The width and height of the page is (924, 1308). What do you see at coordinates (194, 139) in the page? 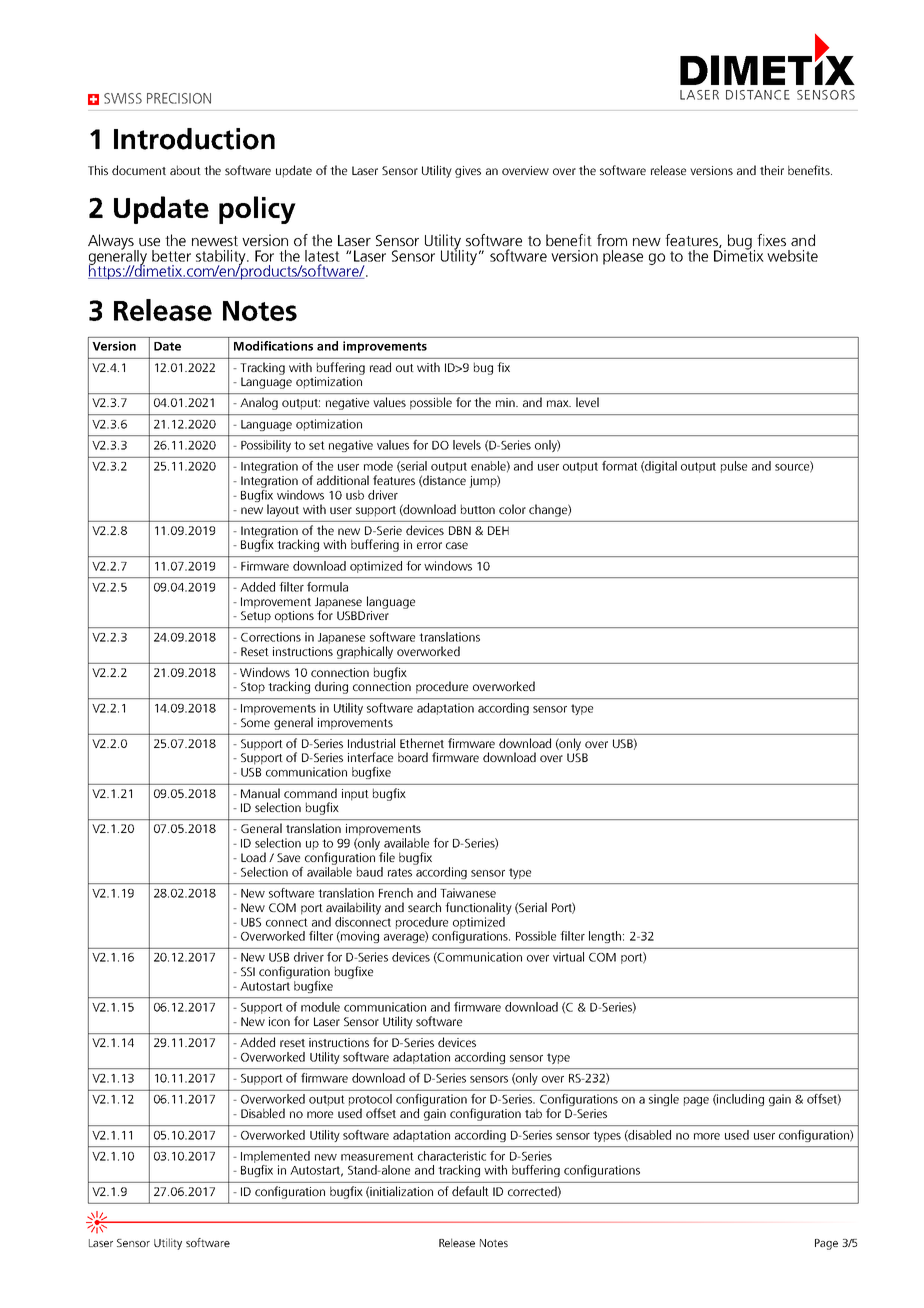
I see `Introduction` at bounding box center [194, 139].
